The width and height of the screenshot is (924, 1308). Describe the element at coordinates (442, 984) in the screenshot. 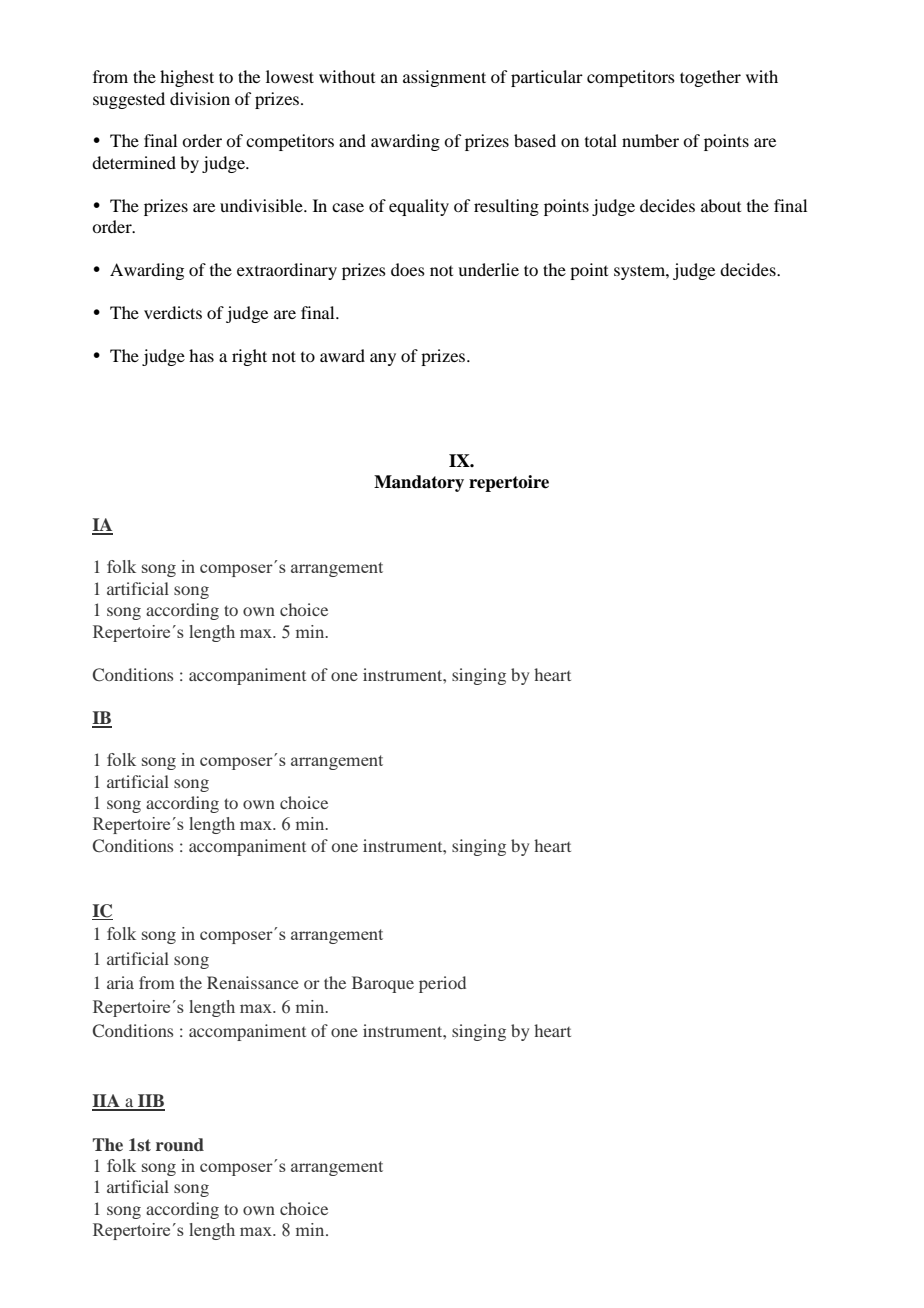

I see `period` at that location.
